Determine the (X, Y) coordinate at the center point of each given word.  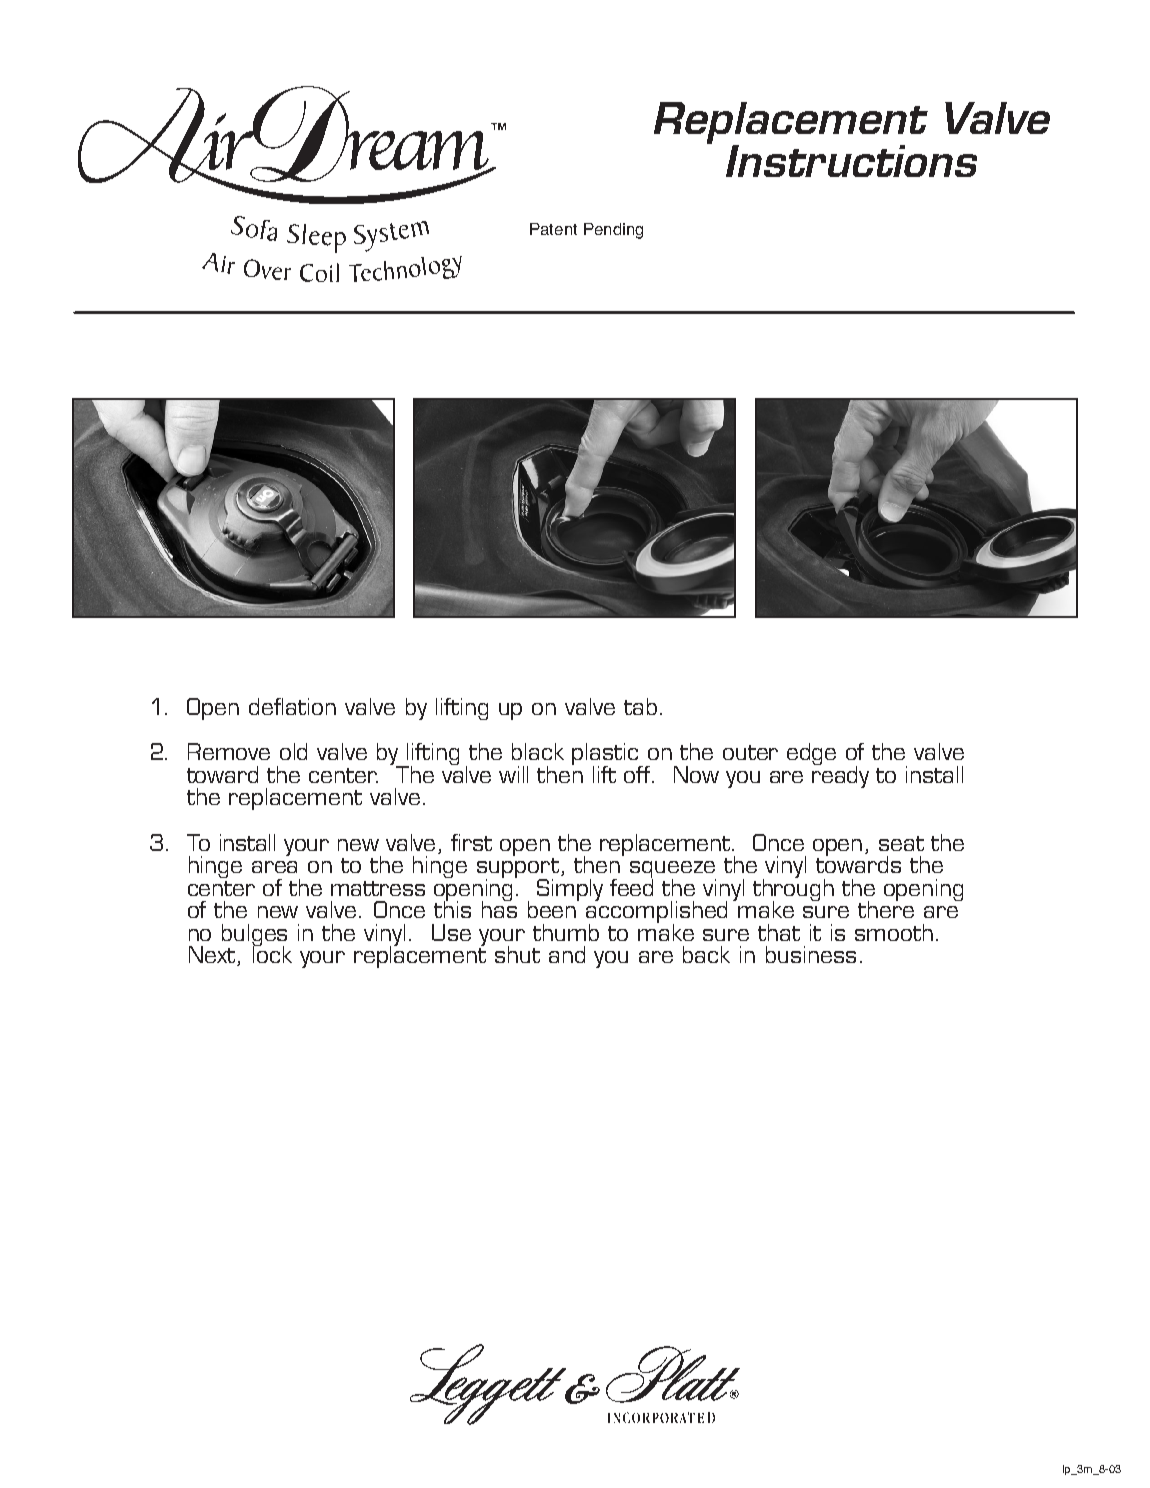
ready (840, 775)
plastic (607, 755)
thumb (566, 932)
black (538, 751)
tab (640, 706)
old (293, 751)
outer (750, 752)
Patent (553, 229)
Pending (613, 231)
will (513, 774)
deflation (292, 706)
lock (272, 953)
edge (811, 754)
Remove (229, 751)
